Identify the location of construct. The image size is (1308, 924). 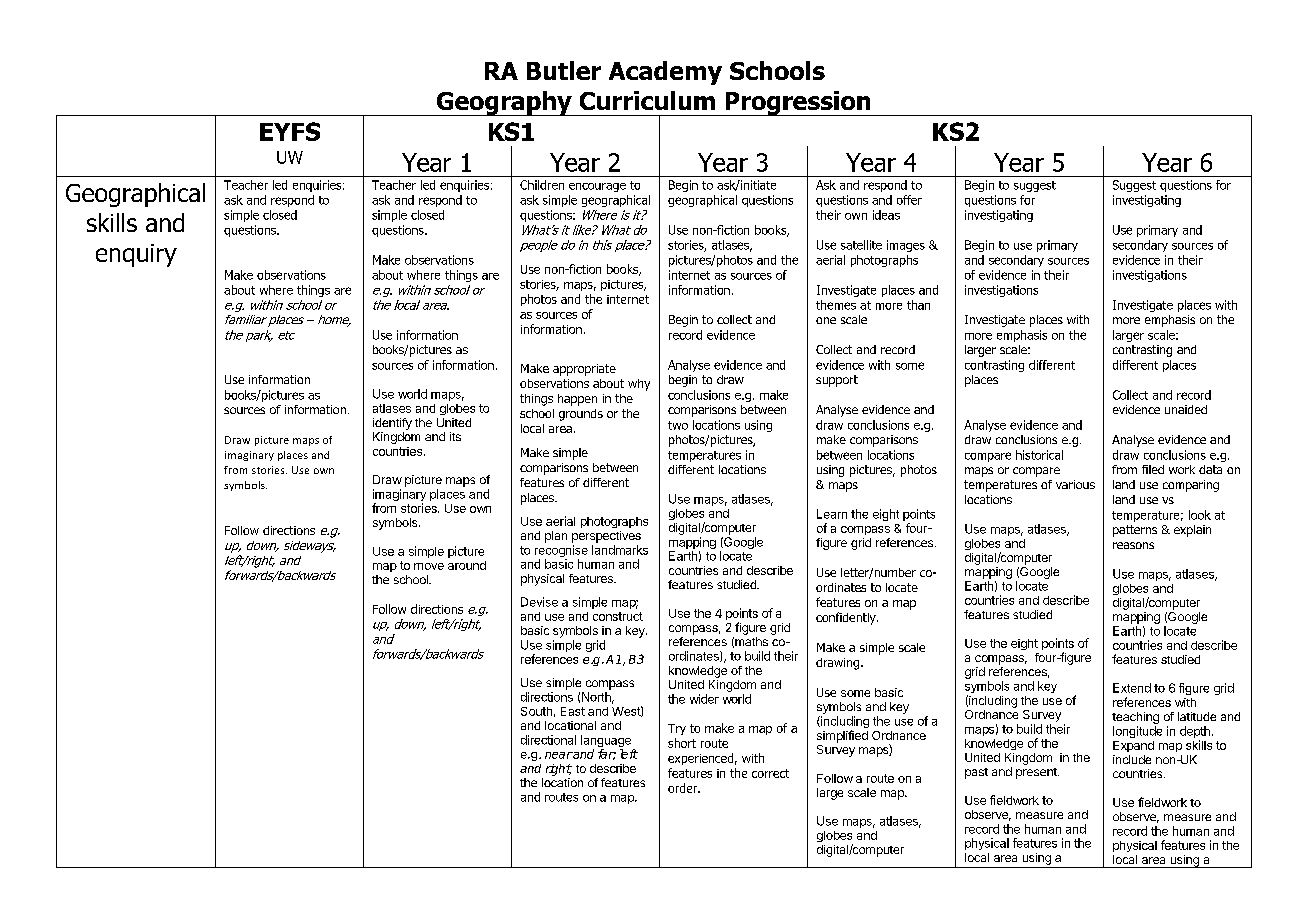
(618, 616).
